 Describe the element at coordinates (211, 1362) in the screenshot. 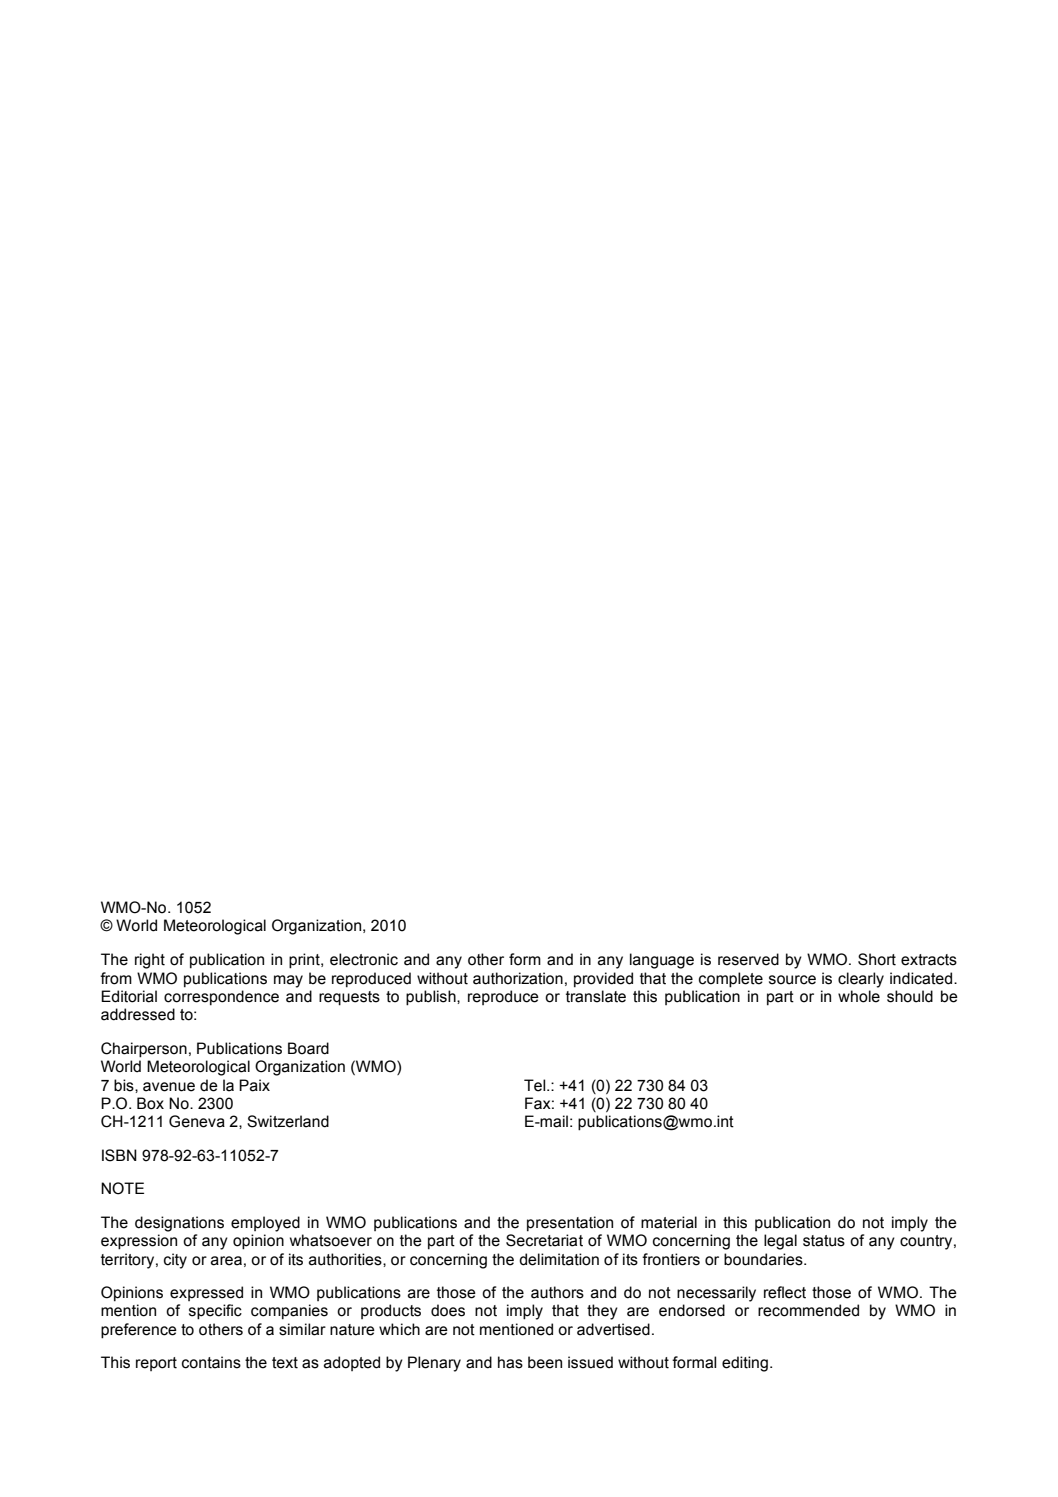

I see `contains` at that location.
